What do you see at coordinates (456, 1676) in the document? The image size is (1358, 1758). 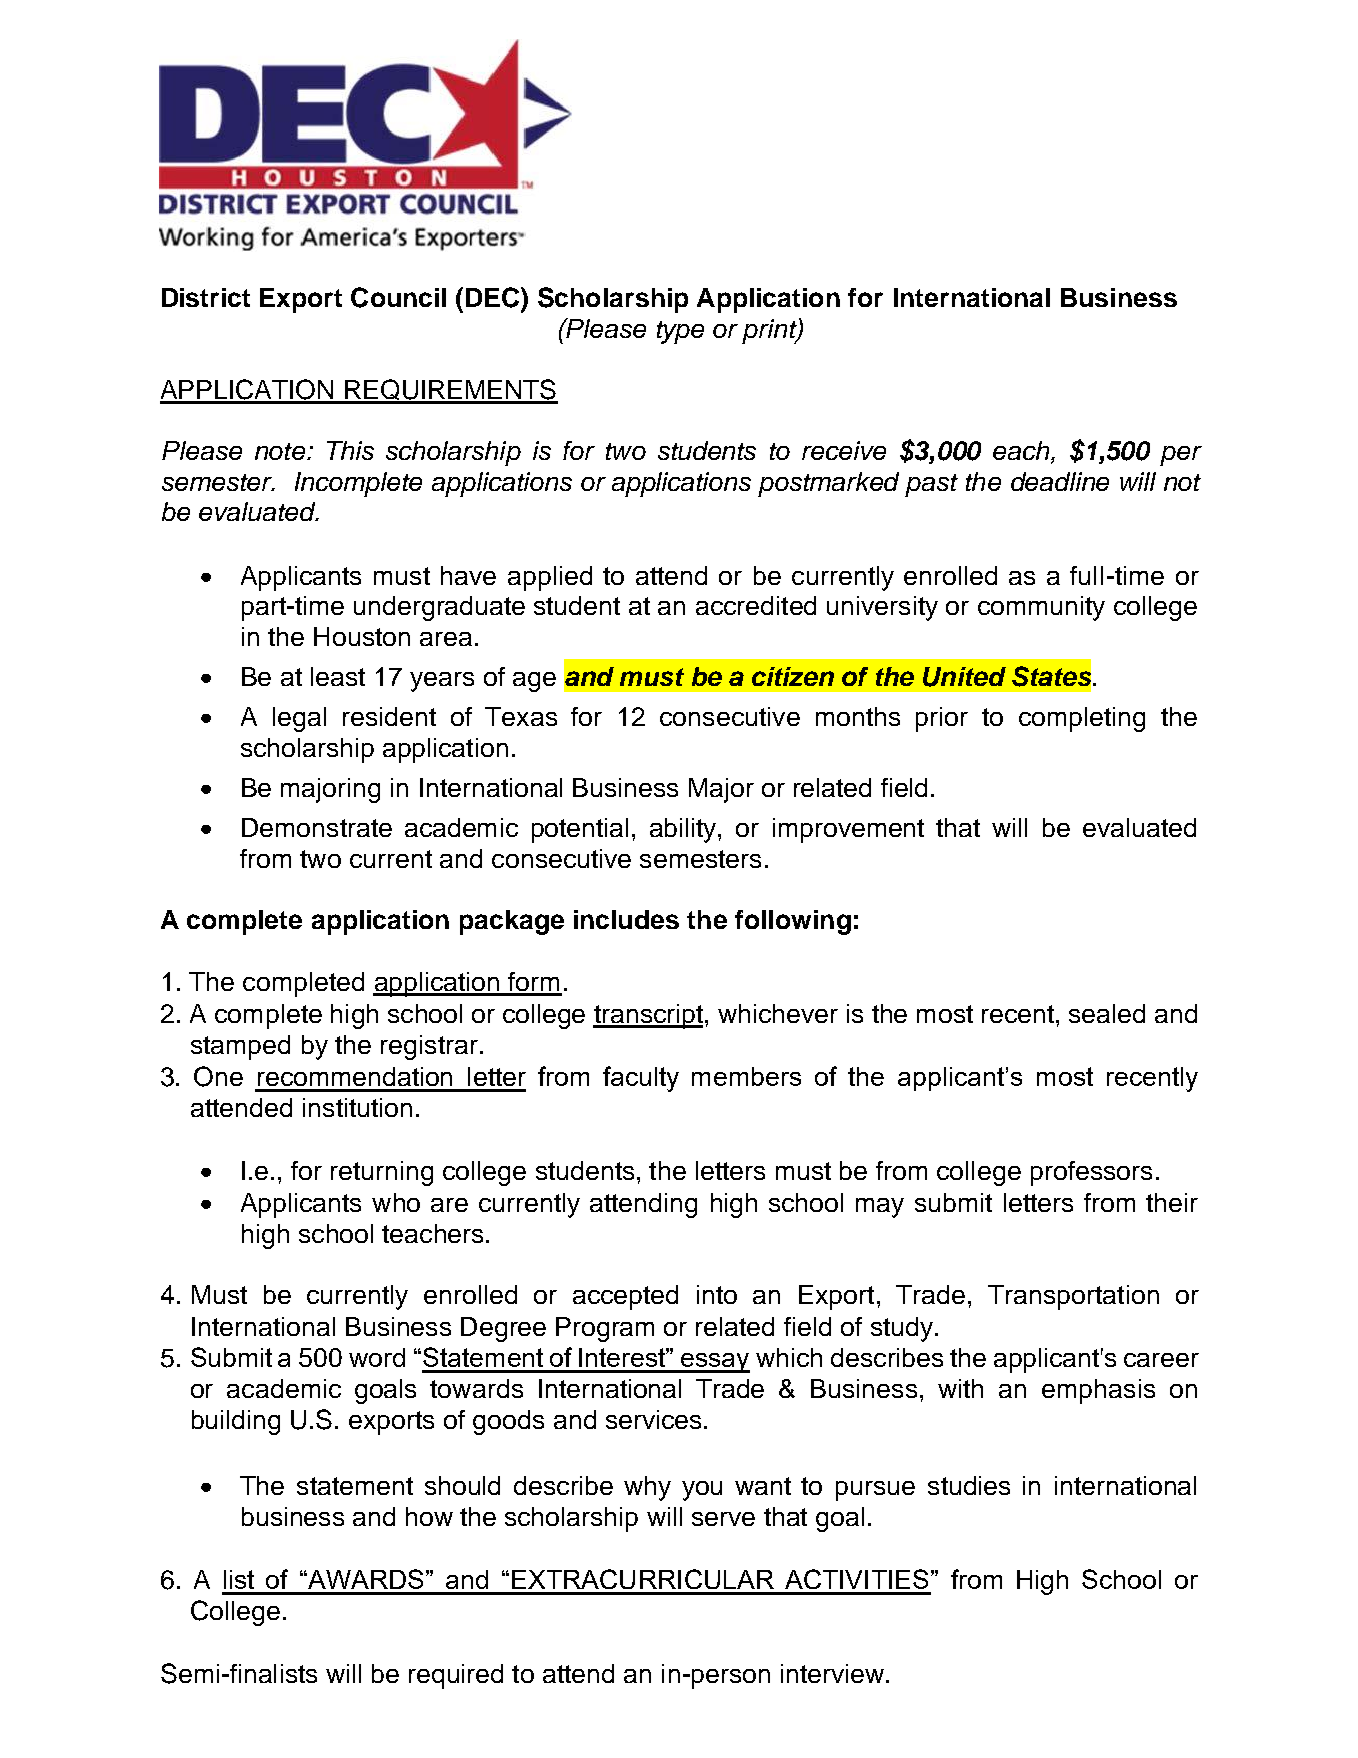 I see `required` at bounding box center [456, 1676].
